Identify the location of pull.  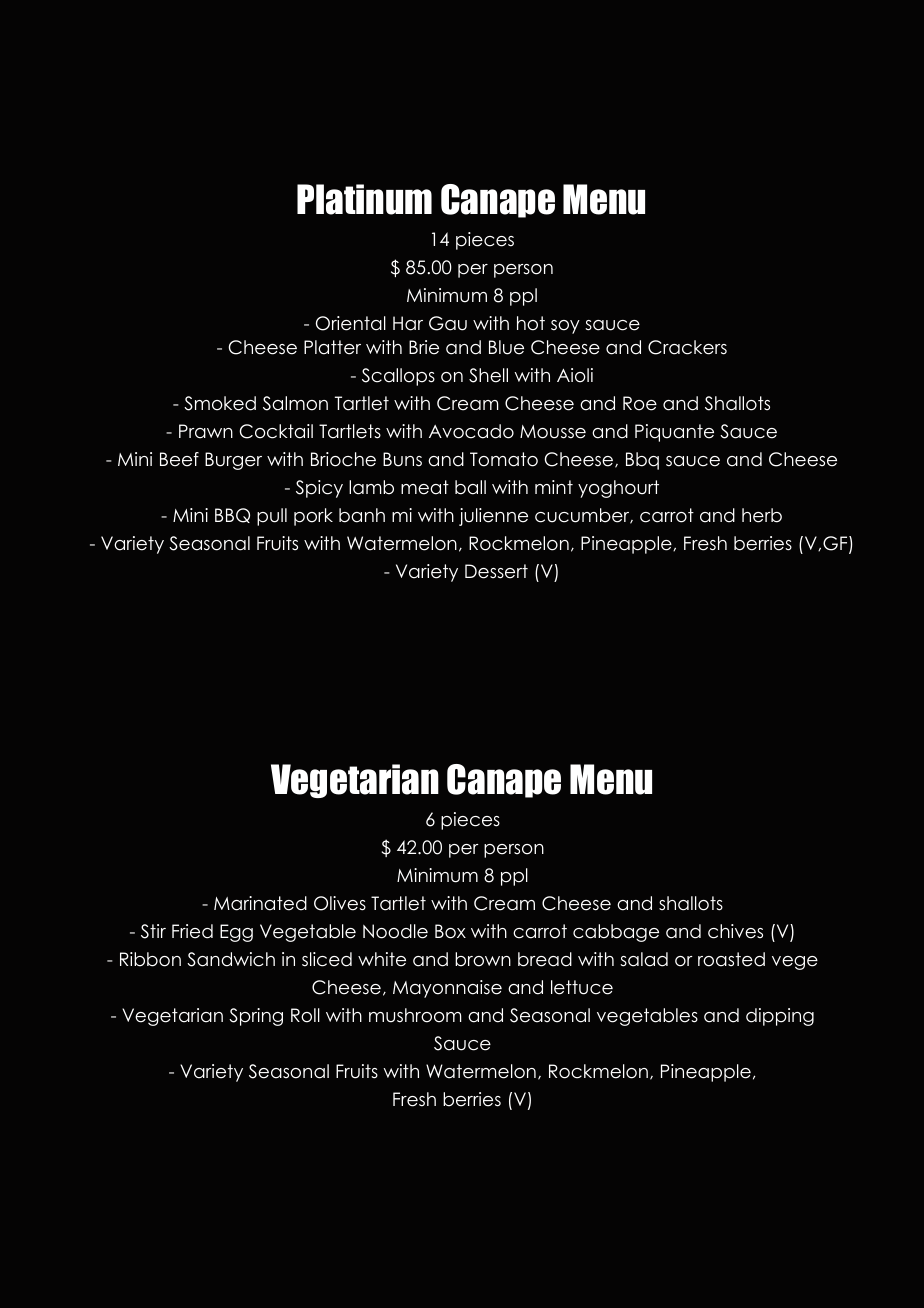
(272, 517).
